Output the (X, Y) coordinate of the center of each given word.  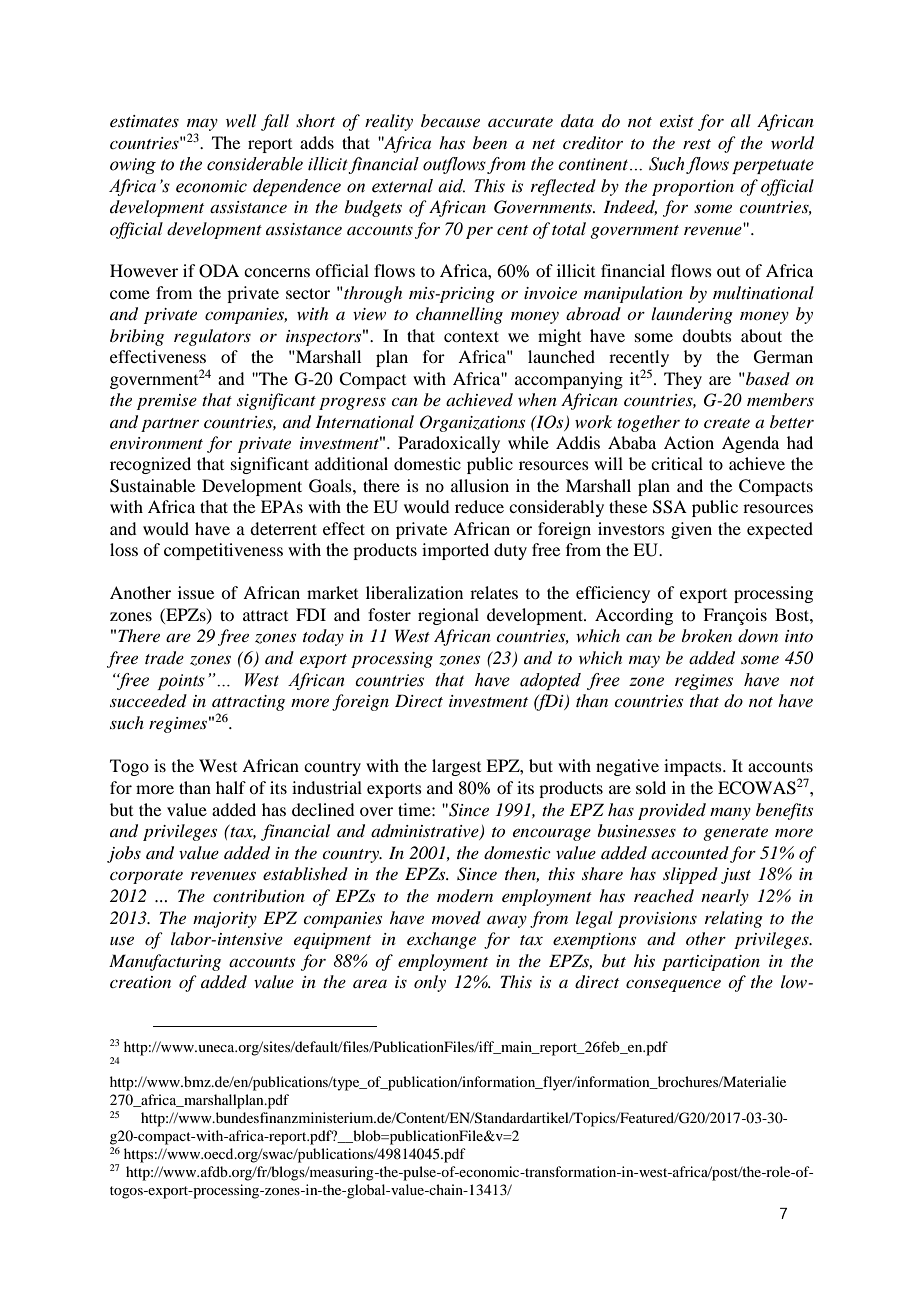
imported (455, 551)
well (241, 120)
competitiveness (223, 551)
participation (711, 963)
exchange (441, 940)
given (691, 530)
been (490, 142)
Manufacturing (165, 962)
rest (697, 144)
